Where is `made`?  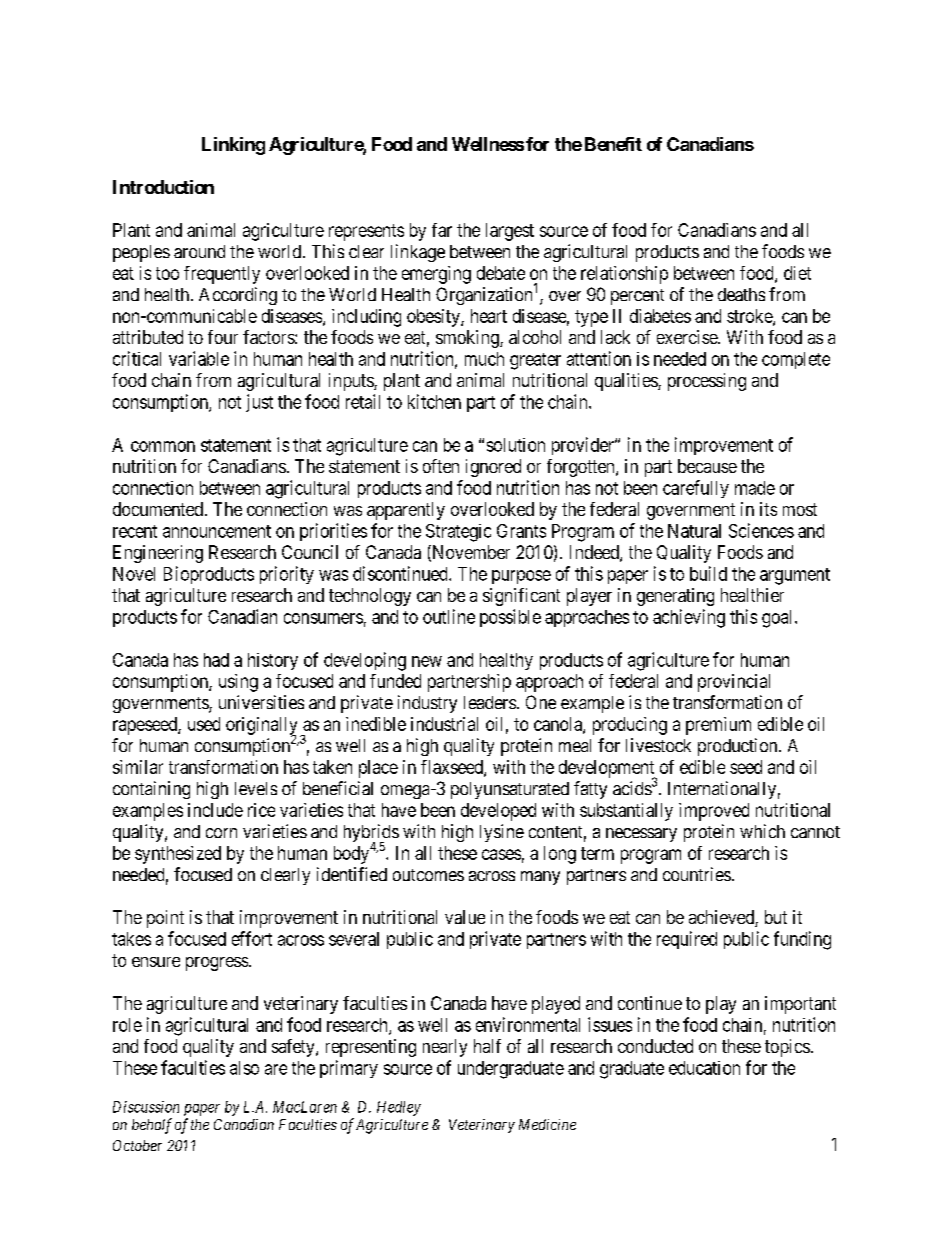 made is located at coordinates (755, 488).
